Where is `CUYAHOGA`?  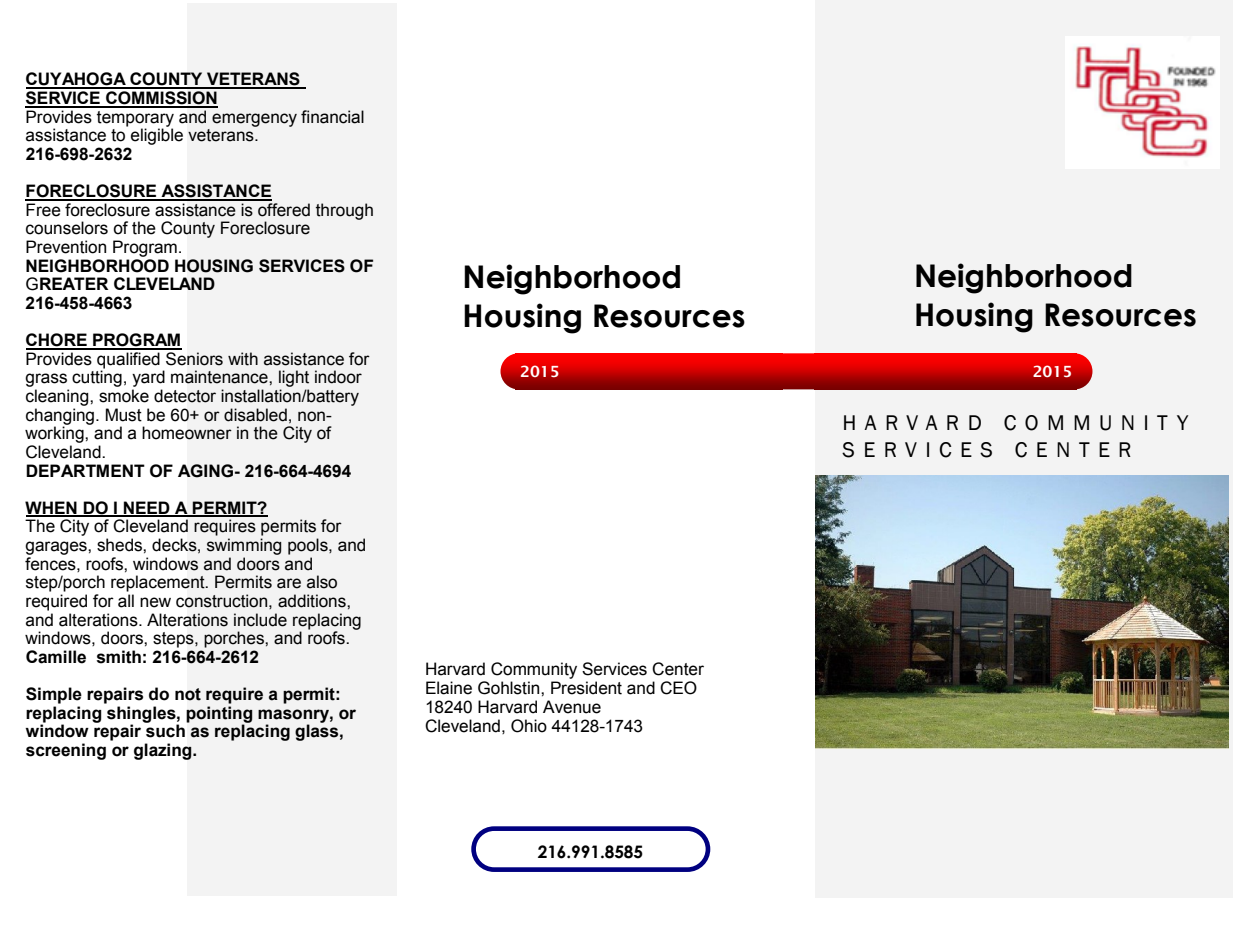
CUYAHOGA is located at coordinates (77, 80).
